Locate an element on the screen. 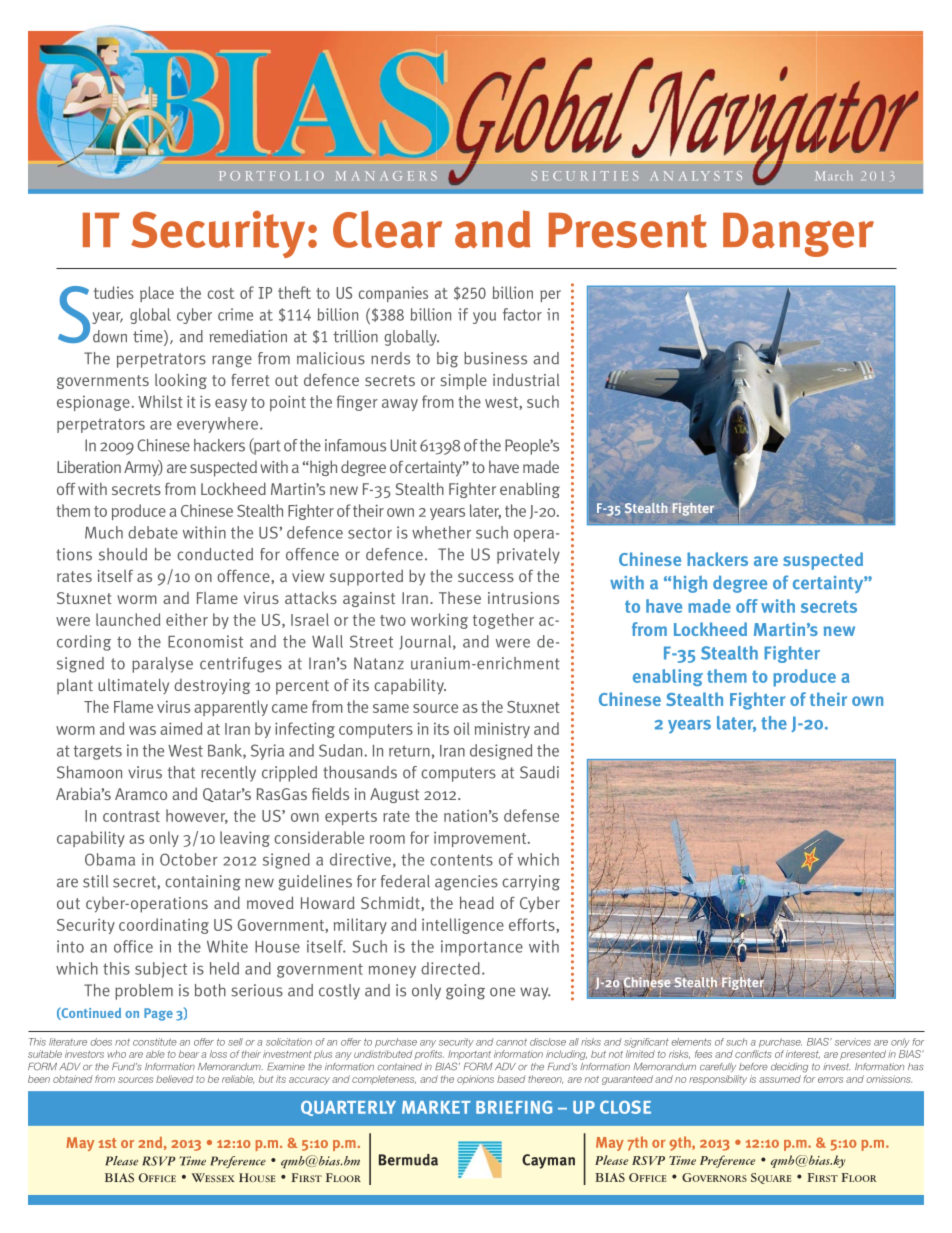 Image resolution: width=952 pixels, height=1233 pixels. paralyse is located at coordinates (162, 665).
